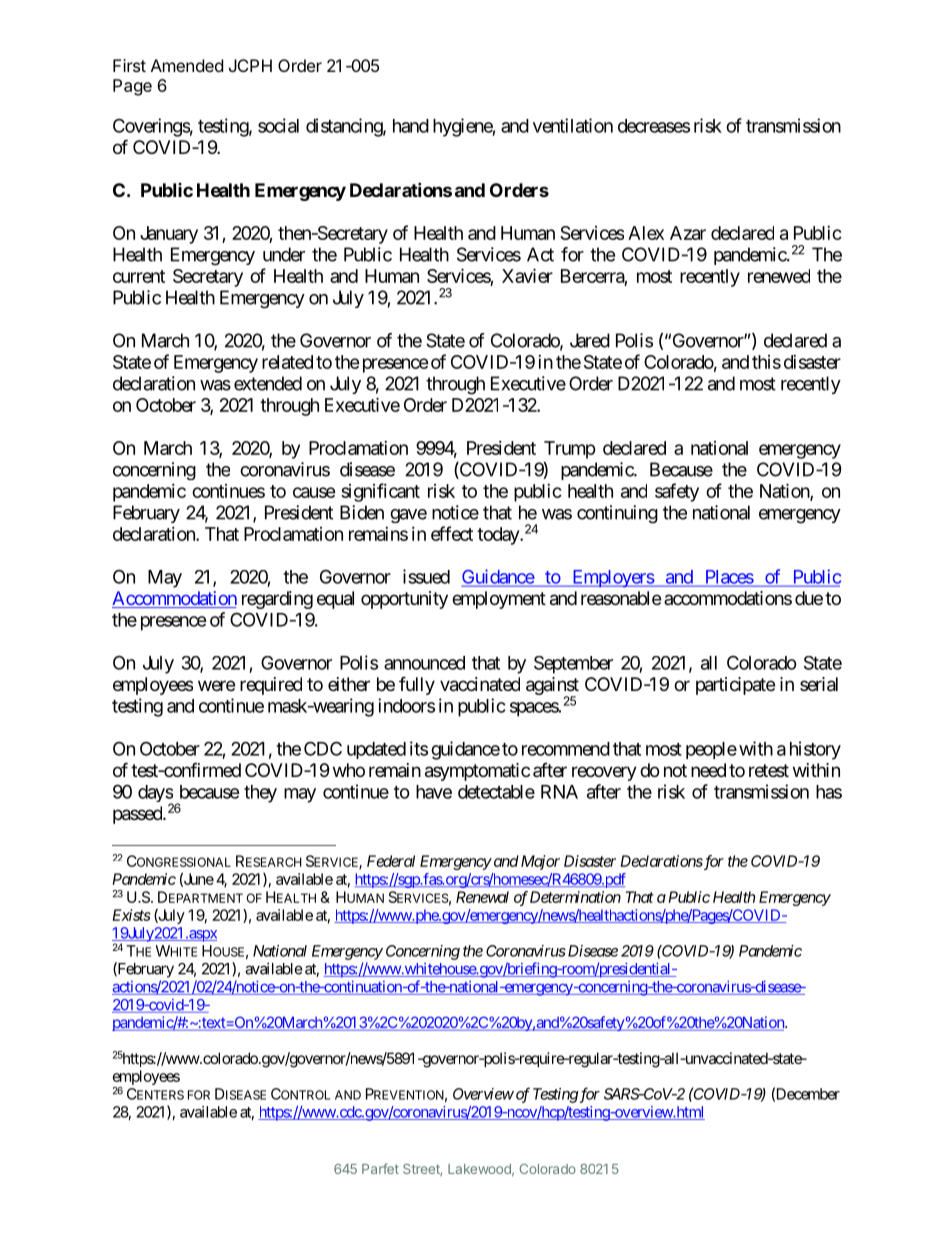 The height and width of the document is (1233, 952). Describe the element at coordinates (452, 533) in the document. I see `effect` at that location.
